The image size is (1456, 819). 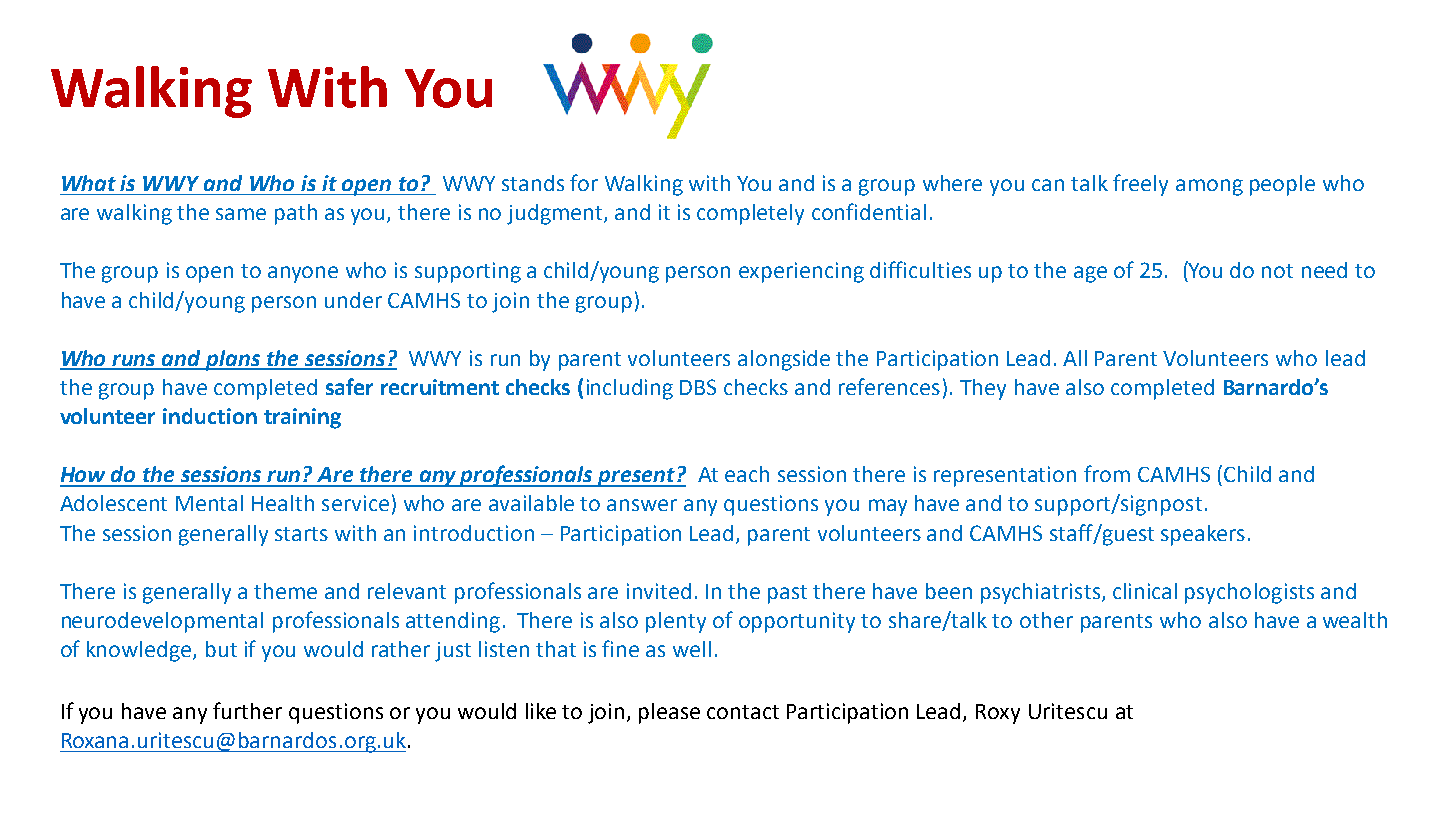 What do you see at coordinates (233, 360) in the image?
I see `plans` at bounding box center [233, 360].
